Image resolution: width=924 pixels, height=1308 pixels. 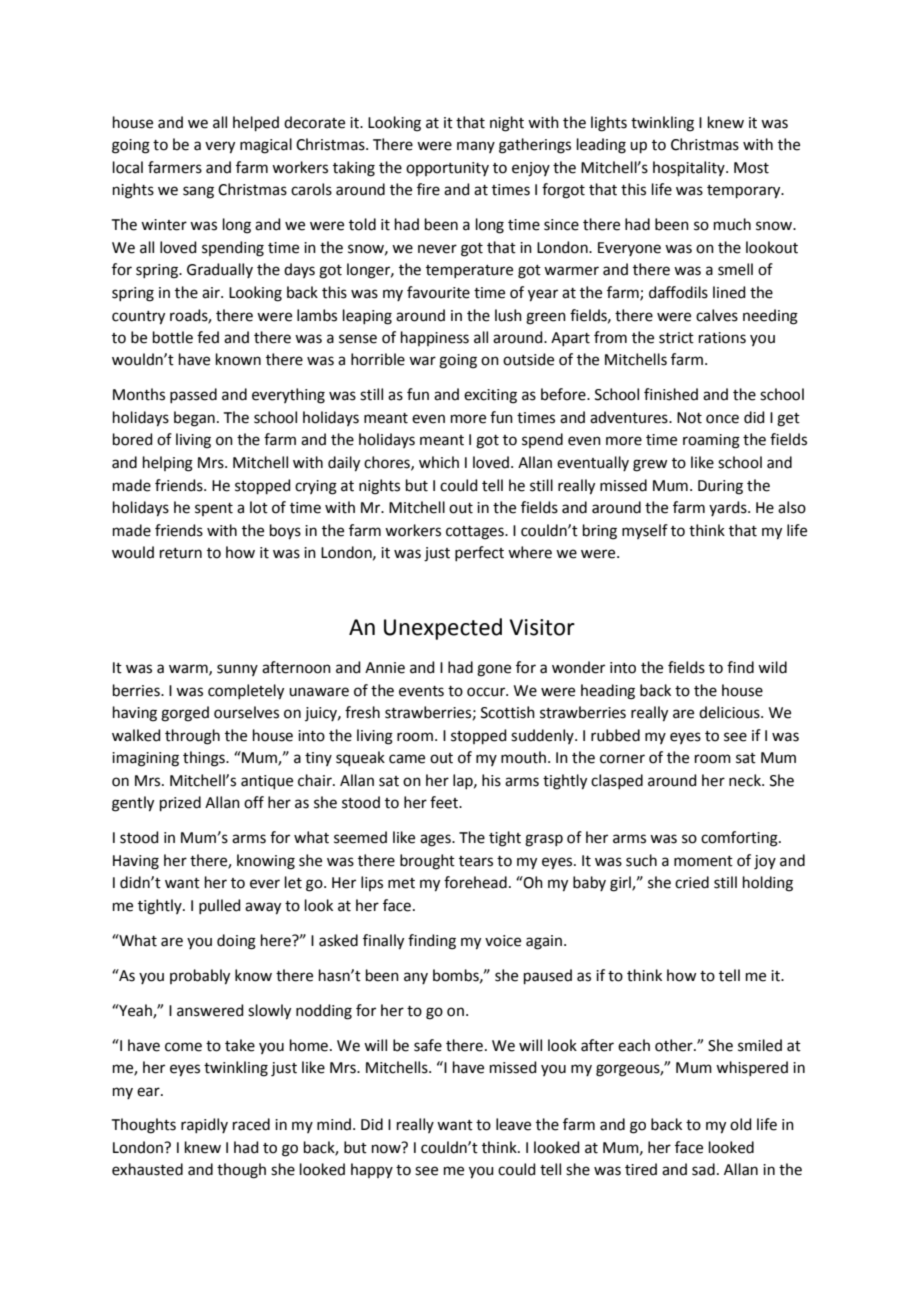 What do you see at coordinates (237, 670) in the screenshot?
I see `sunny` at bounding box center [237, 670].
